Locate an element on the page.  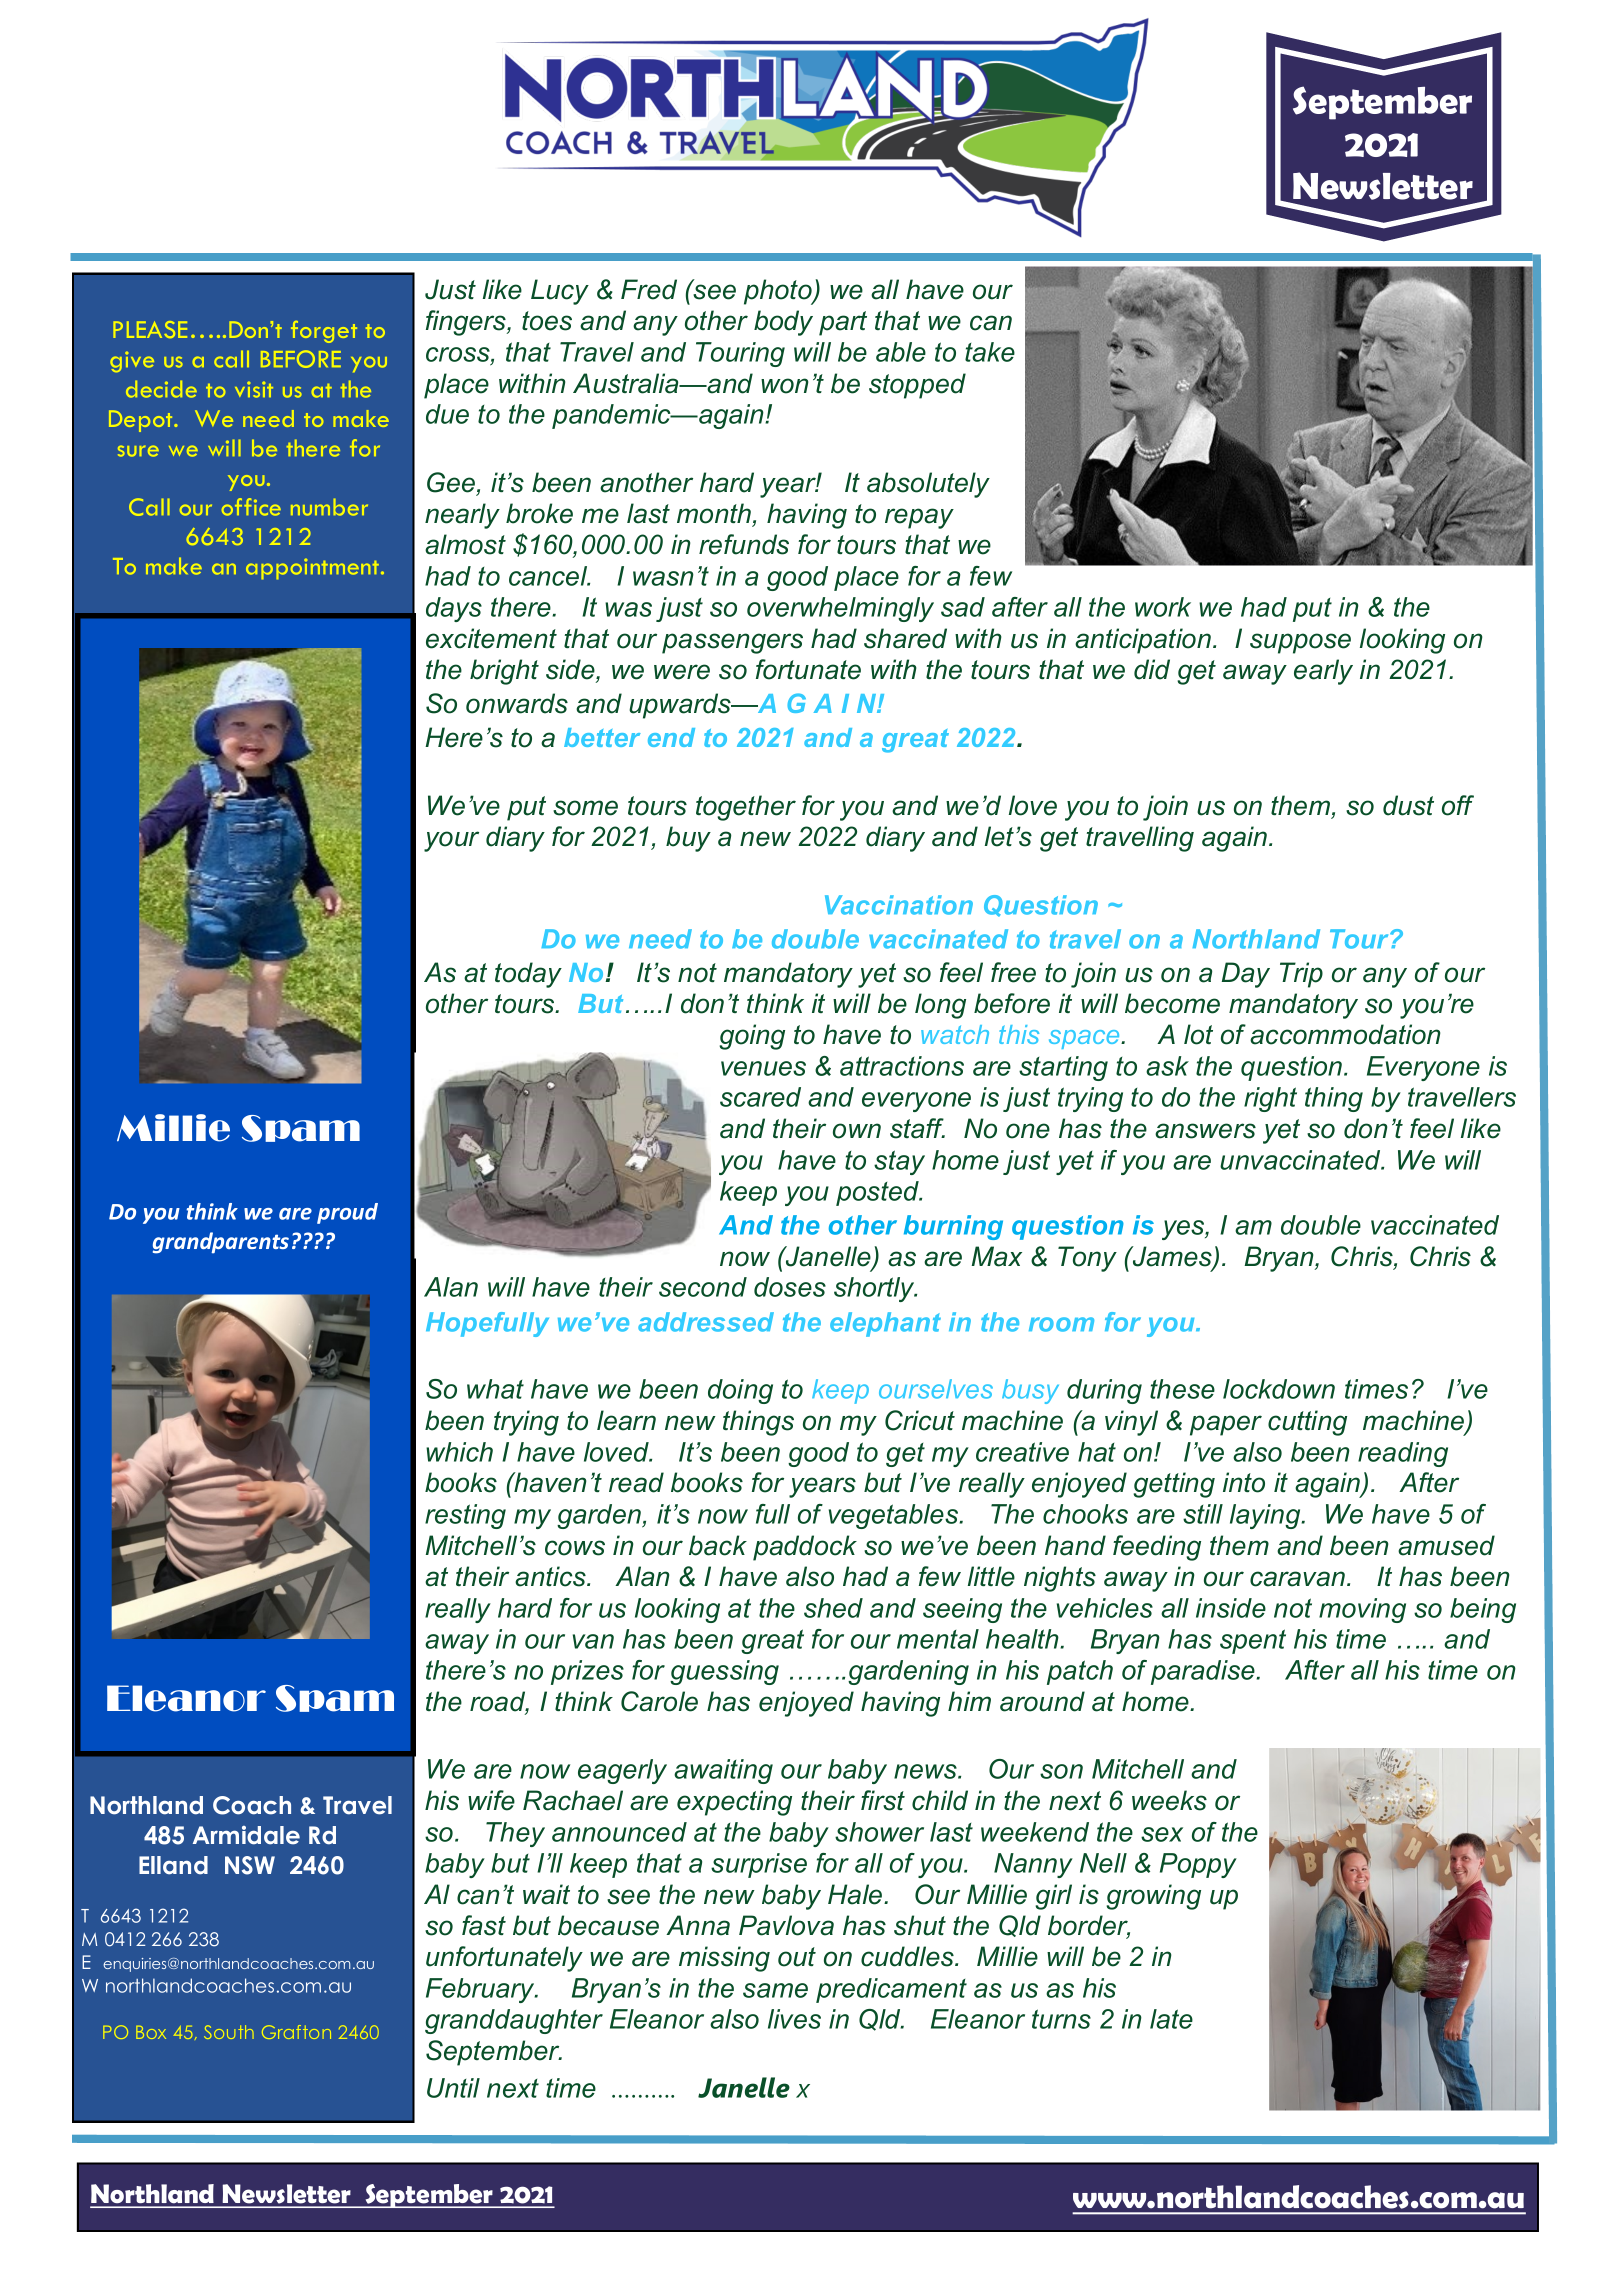
answers is located at coordinates (1205, 1131).
